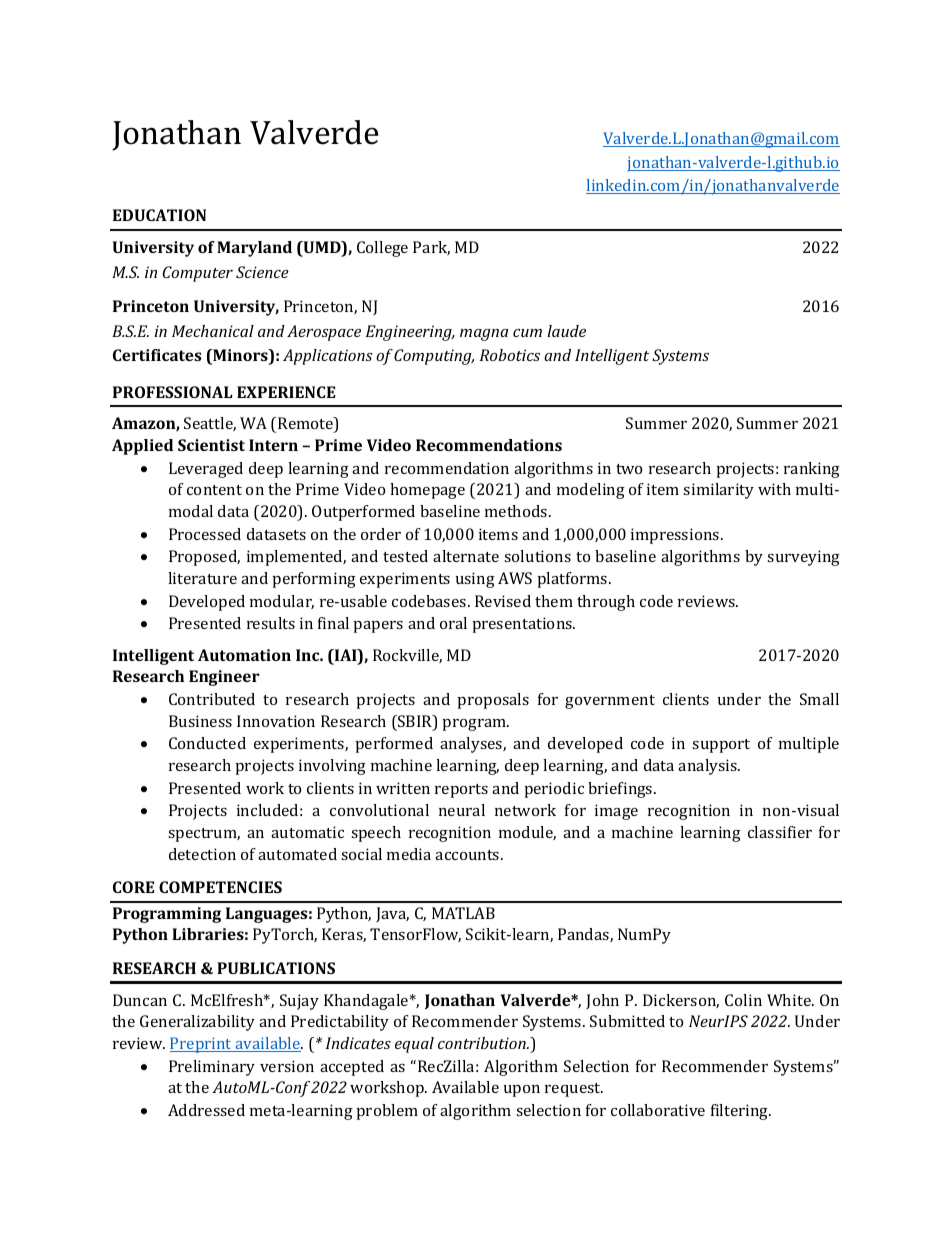 The width and height of the page is (952, 1233). Describe the element at coordinates (172, 392) in the page. I see `PROFESSIONAL` at that location.
